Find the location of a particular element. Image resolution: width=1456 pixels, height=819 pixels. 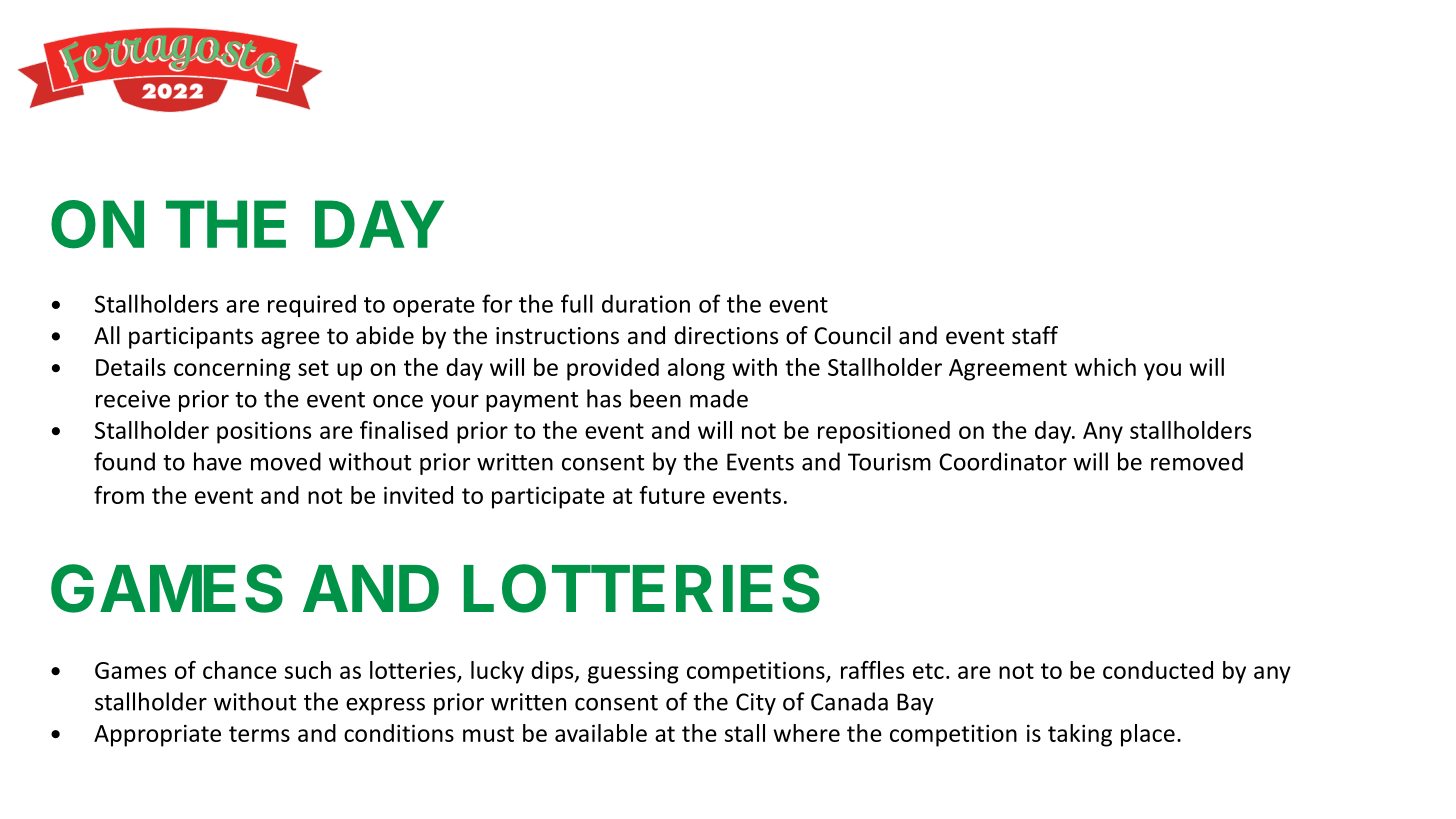

repositioned is located at coordinates (884, 432).
